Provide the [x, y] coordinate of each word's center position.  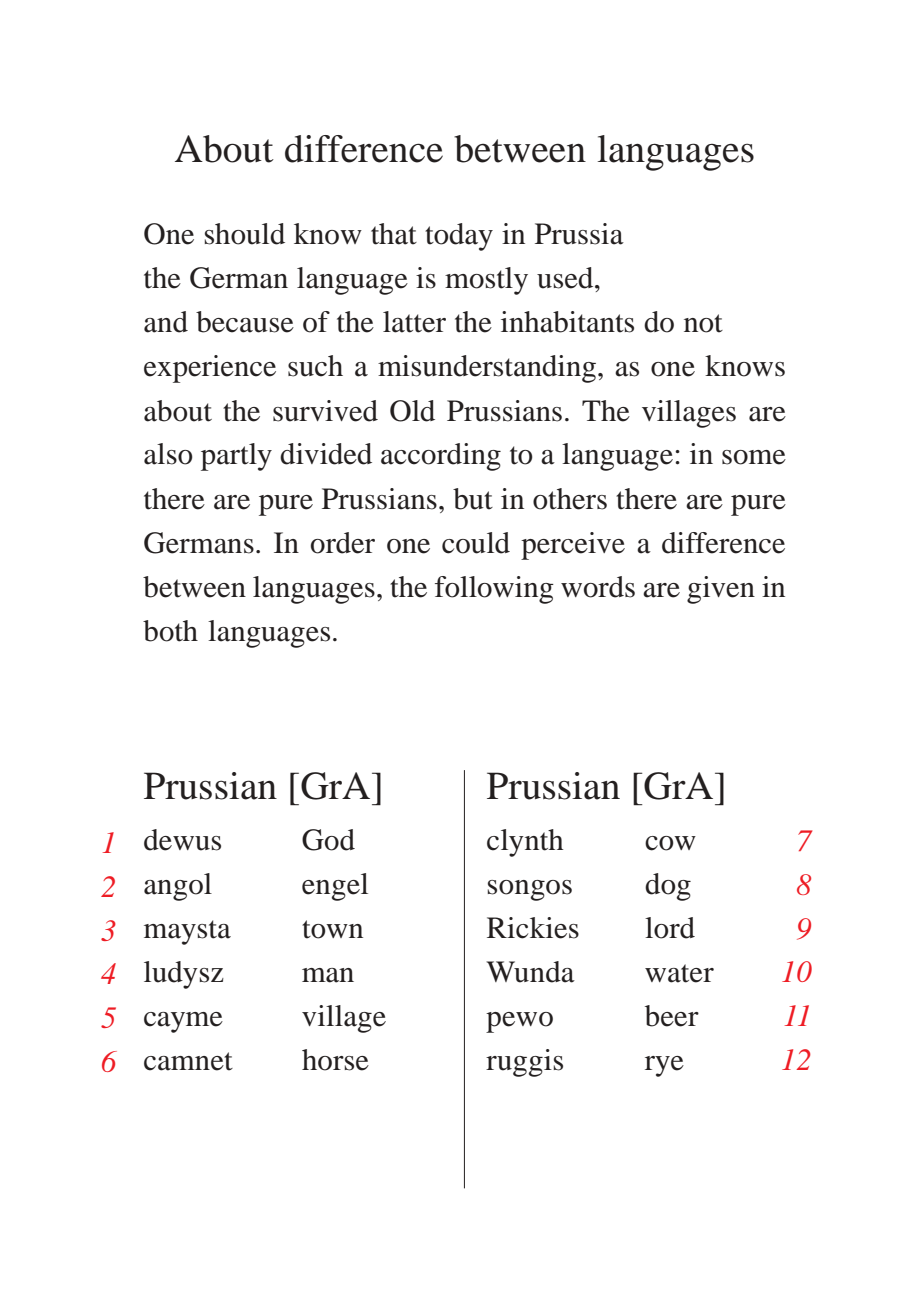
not [703, 323]
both [170, 631]
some [754, 457]
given [721, 590]
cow [670, 843]
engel [335, 887]
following [494, 590]
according [441, 457]
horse [335, 1060]
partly [236, 457]
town [332, 929]
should [245, 234]
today [459, 237]
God [328, 840]
